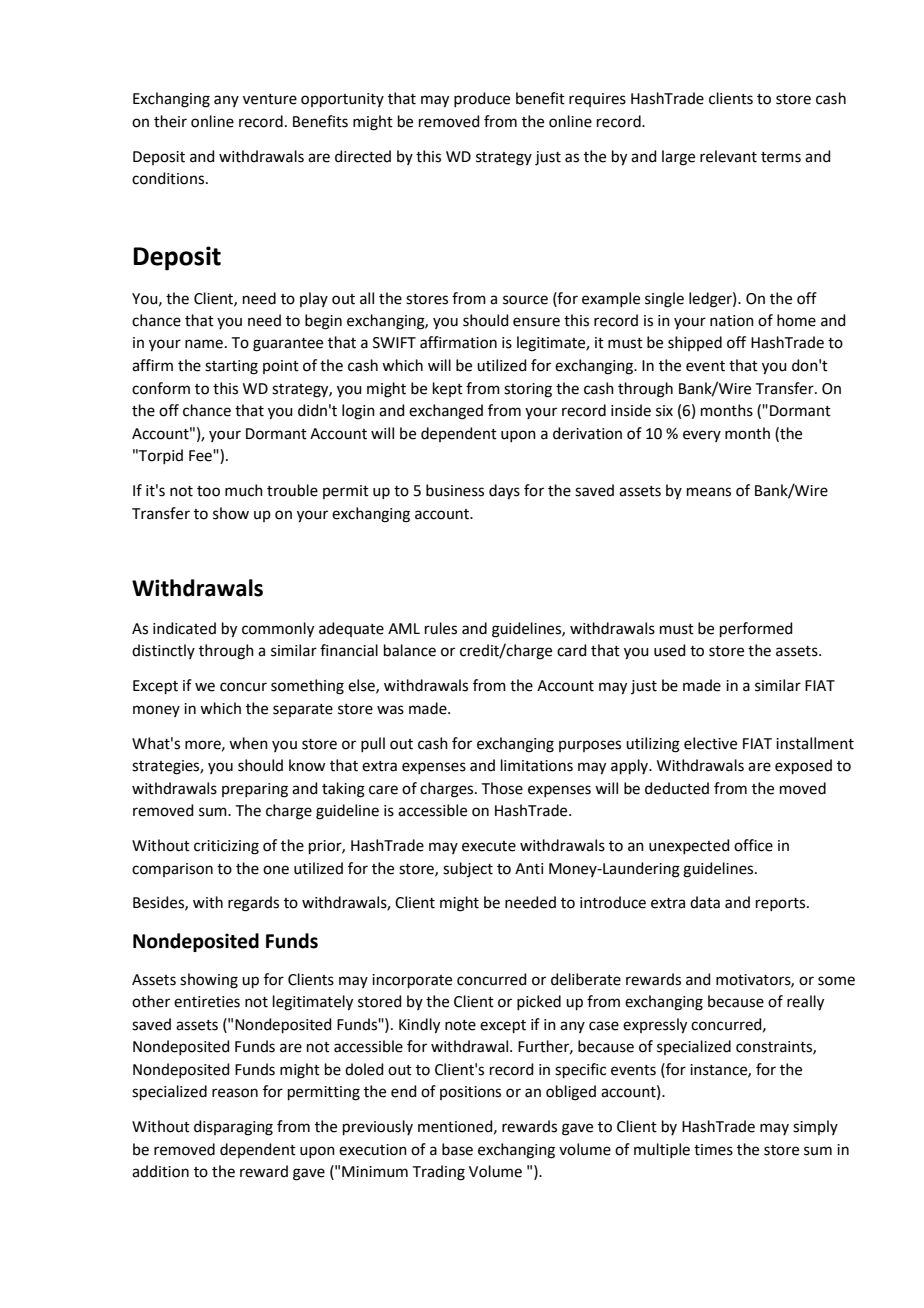 Image resolution: width=924 pixels, height=1308 pixels. What do you see at coordinates (705, 902) in the screenshot?
I see `data` at bounding box center [705, 902].
